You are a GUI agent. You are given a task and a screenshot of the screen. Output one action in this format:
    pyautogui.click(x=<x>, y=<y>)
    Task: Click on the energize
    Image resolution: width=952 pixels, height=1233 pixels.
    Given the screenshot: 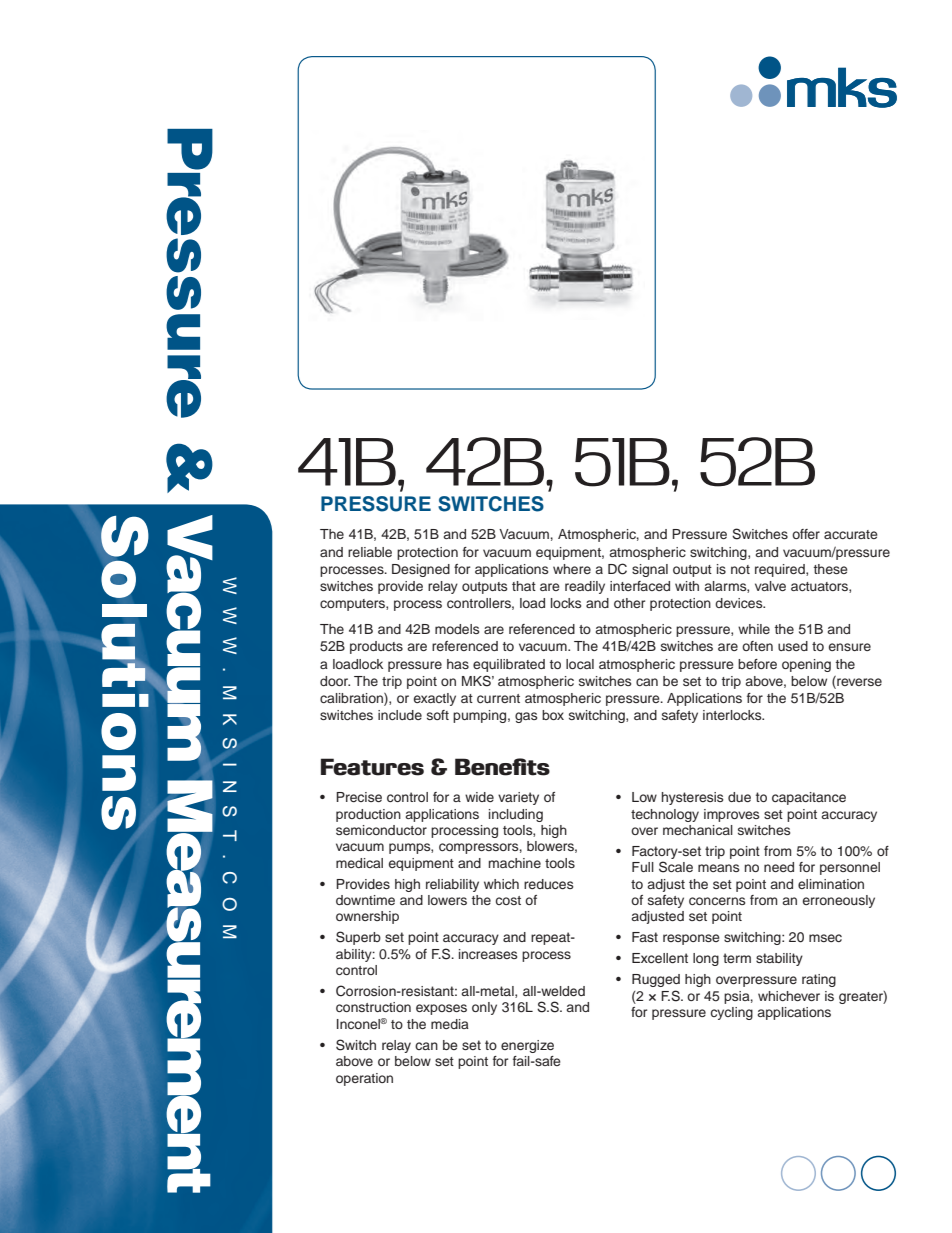 What is the action you would take?
    pyautogui.click(x=527, y=1046)
